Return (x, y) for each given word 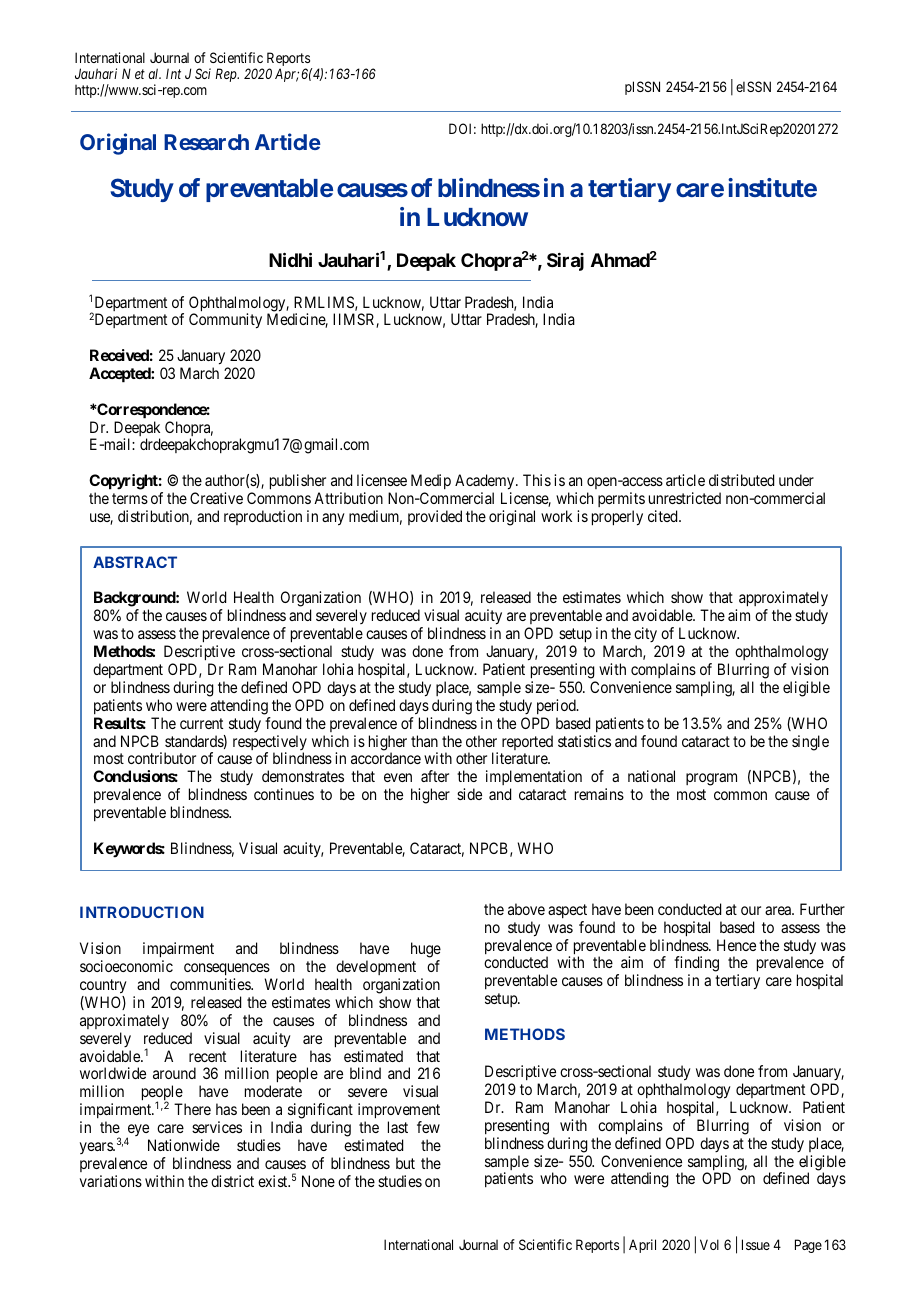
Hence (736, 945)
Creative (216, 498)
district (232, 1181)
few (428, 1127)
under (796, 480)
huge (426, 951)
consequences (227, 971)
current (201, 723)
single (810, 743)
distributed (741, 480)
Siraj (565, 262)
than (424, 741)
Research (206, 142)
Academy (486, 483)
